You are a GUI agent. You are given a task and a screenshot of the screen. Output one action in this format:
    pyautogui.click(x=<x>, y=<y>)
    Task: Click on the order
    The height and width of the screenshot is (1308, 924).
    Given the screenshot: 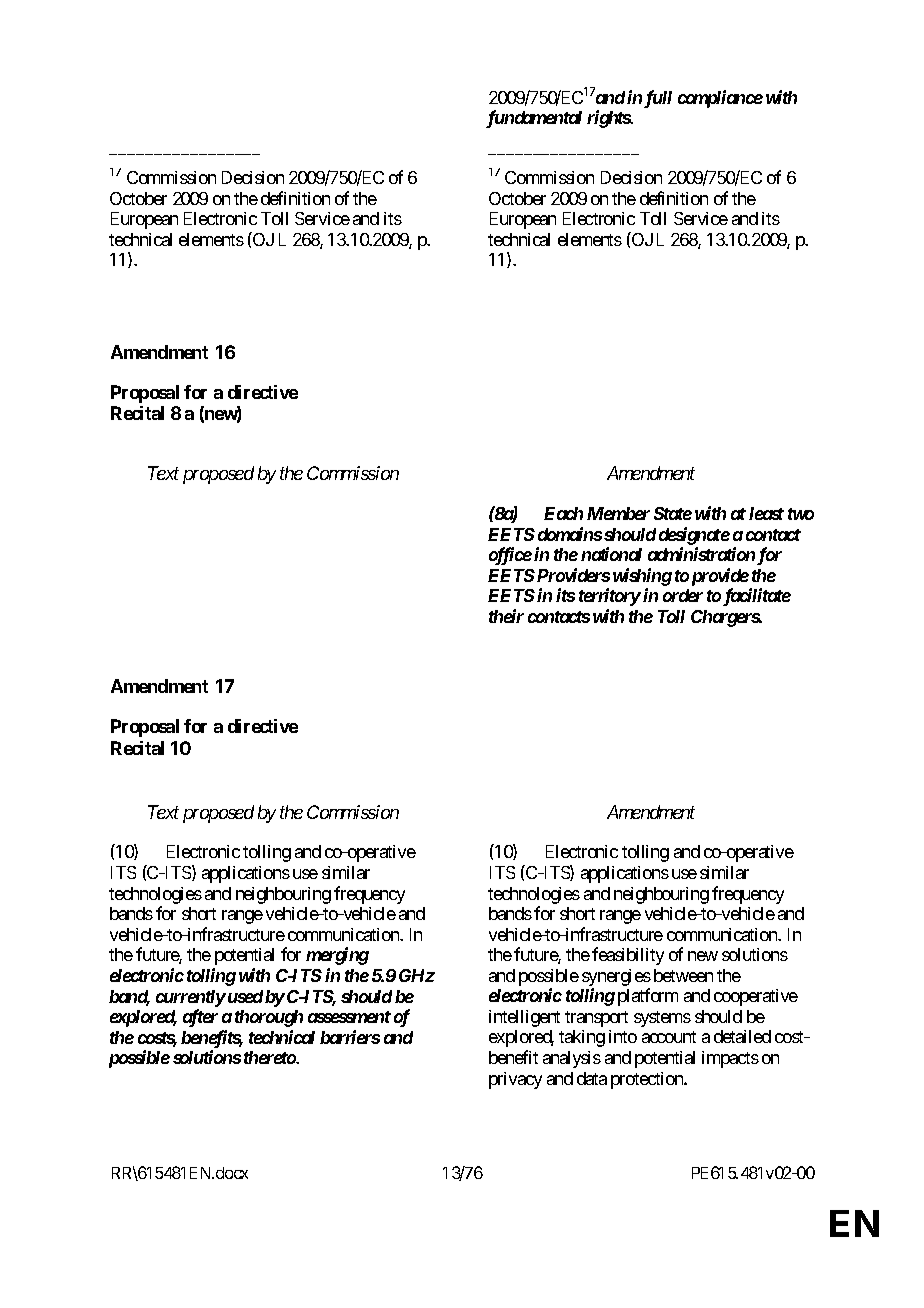 What is the action you would take?
    pyautogui.click(x=683, y=595)
